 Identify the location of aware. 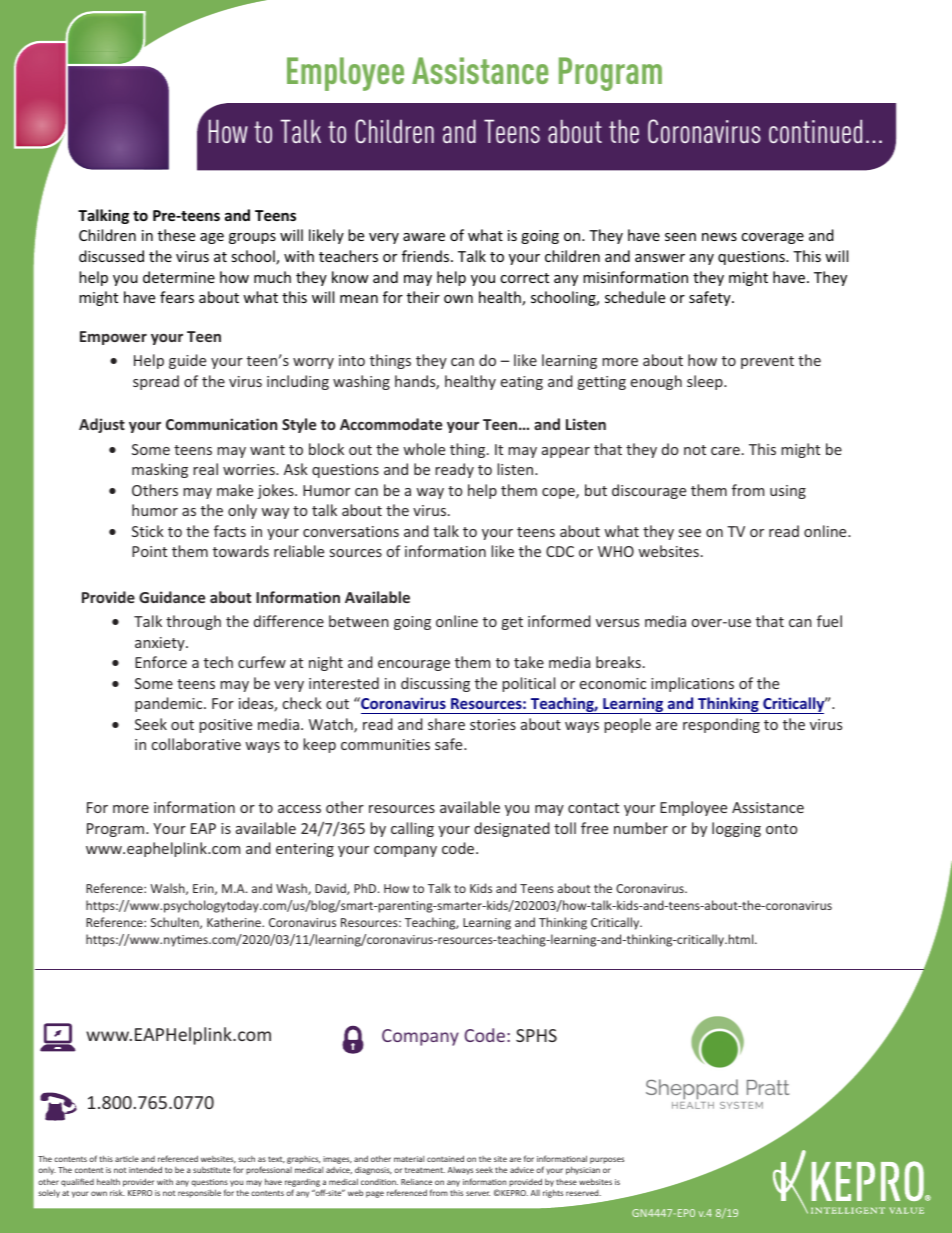
(424, 237).
